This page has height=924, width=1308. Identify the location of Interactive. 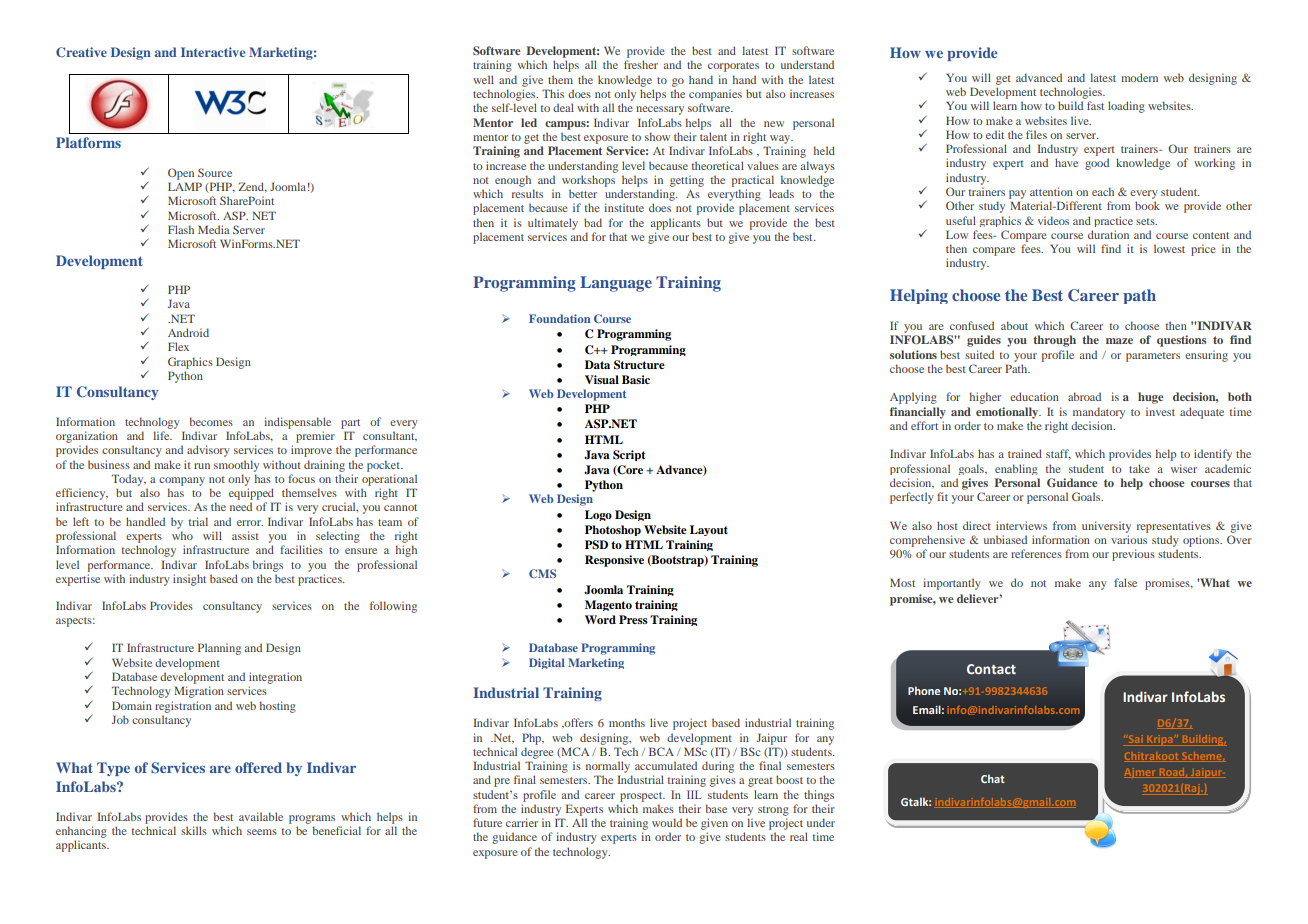
(213, 52).
